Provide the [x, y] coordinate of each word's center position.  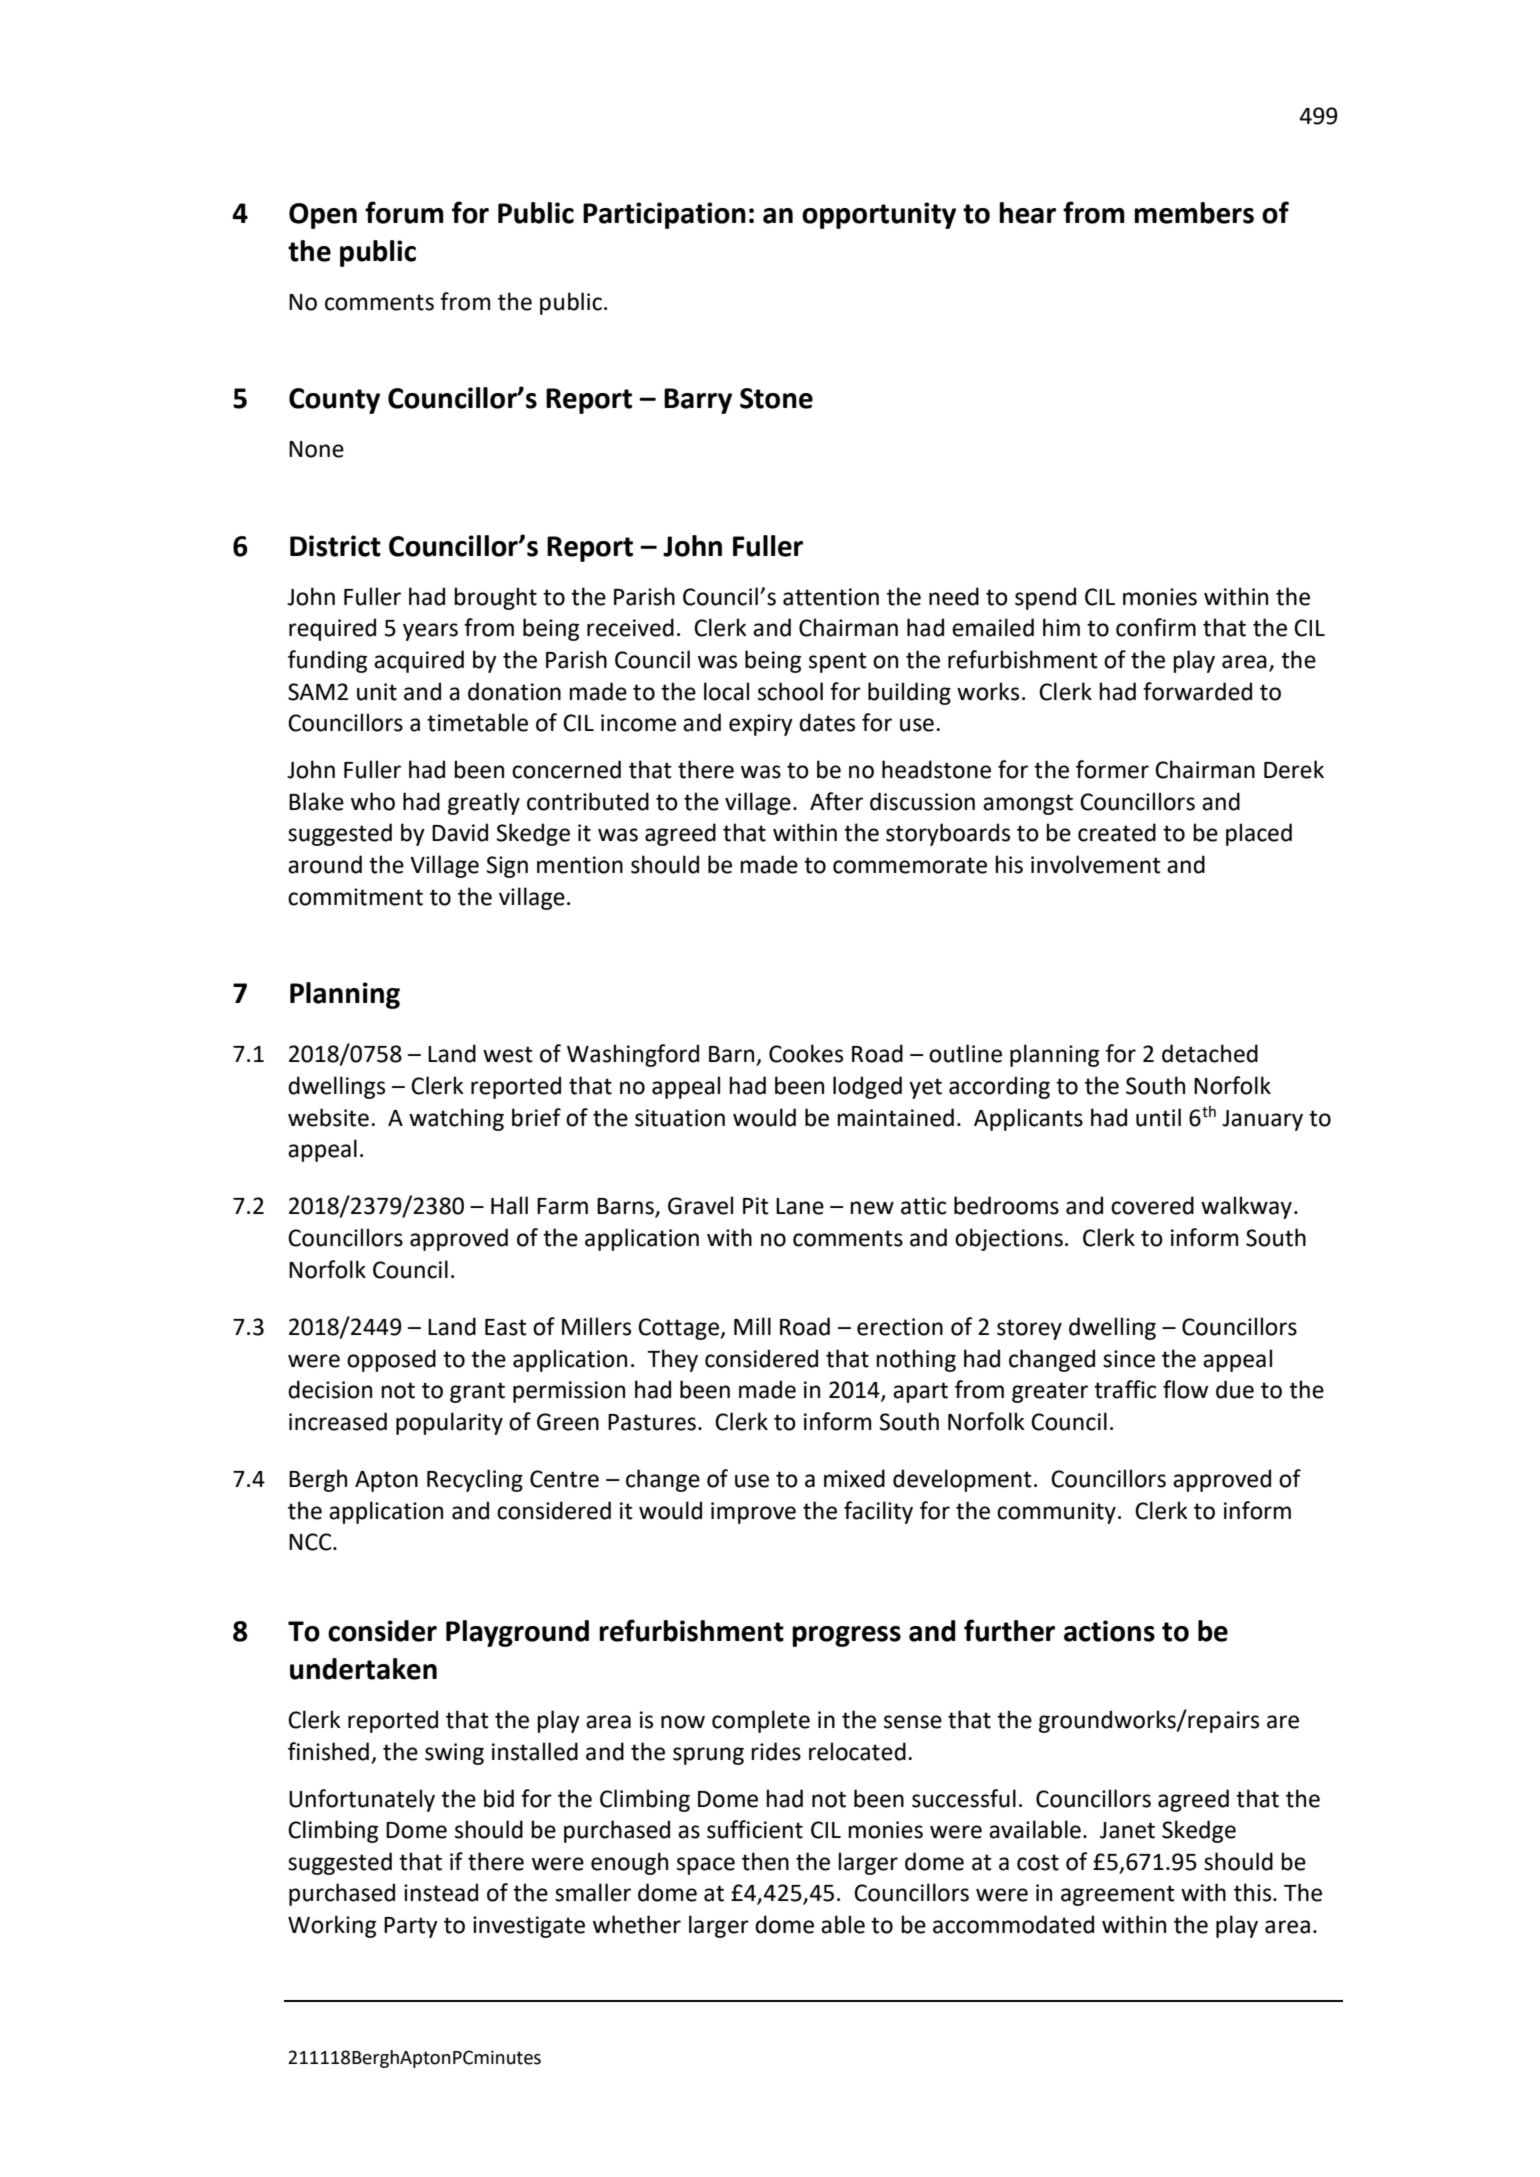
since [1129, 1359]
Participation [664, 215]
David [460, 832]
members [1194, 213]
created [1117, 832]
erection [900, 1327]
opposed [391, 1360]
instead [441, 1892]
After [836, 801]
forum [404, 212]
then [765, 1861]
